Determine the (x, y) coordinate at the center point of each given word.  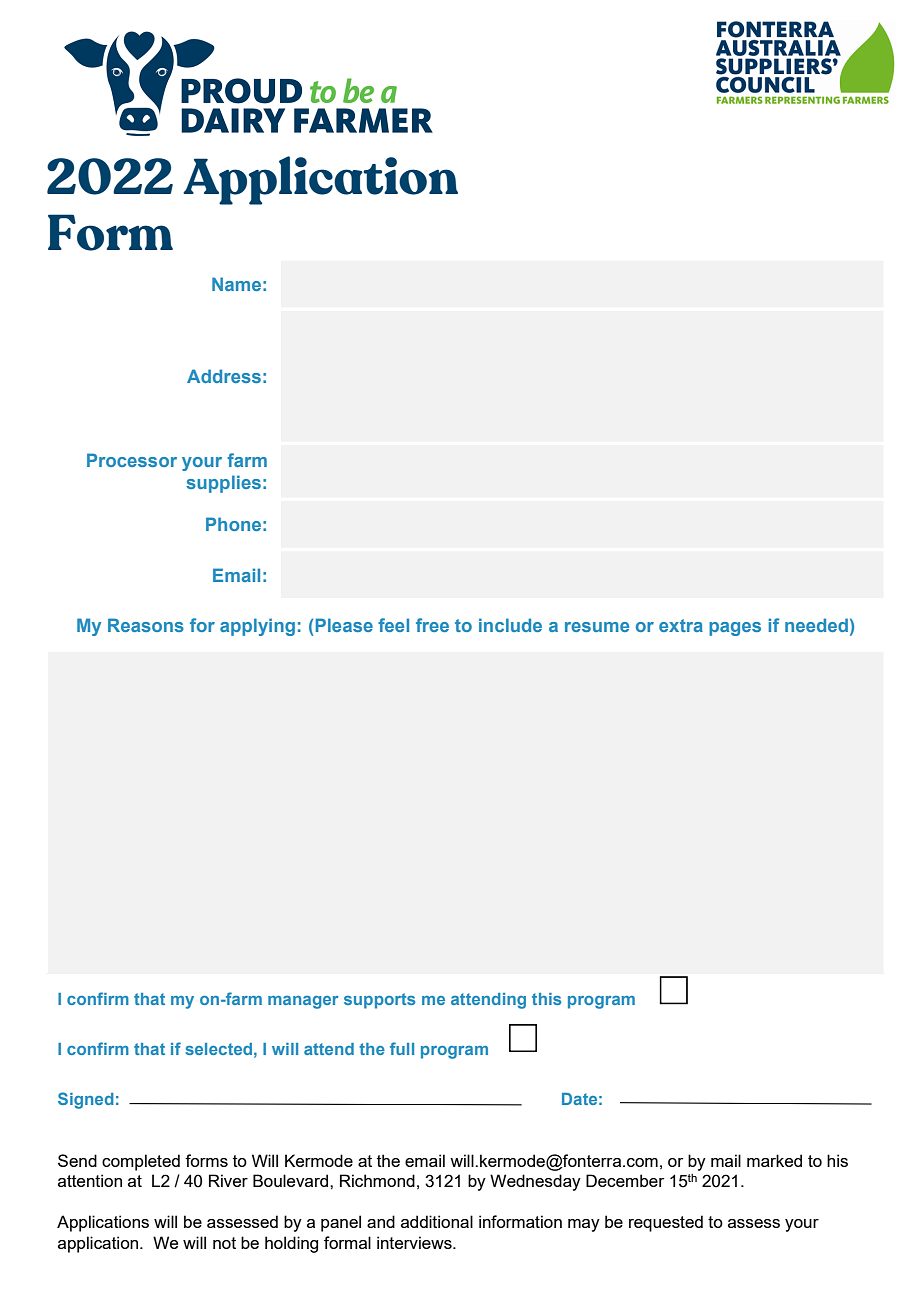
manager (303, 1002)
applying (257, 627)
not (224, 1243)
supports (379, 1001)
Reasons (146, 625)
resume (597, 627)
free (432, 625)
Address (224, 376)
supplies (223, 484)
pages (735, 629)
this (546, 999)
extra (681, 625)
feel (393, 625)
